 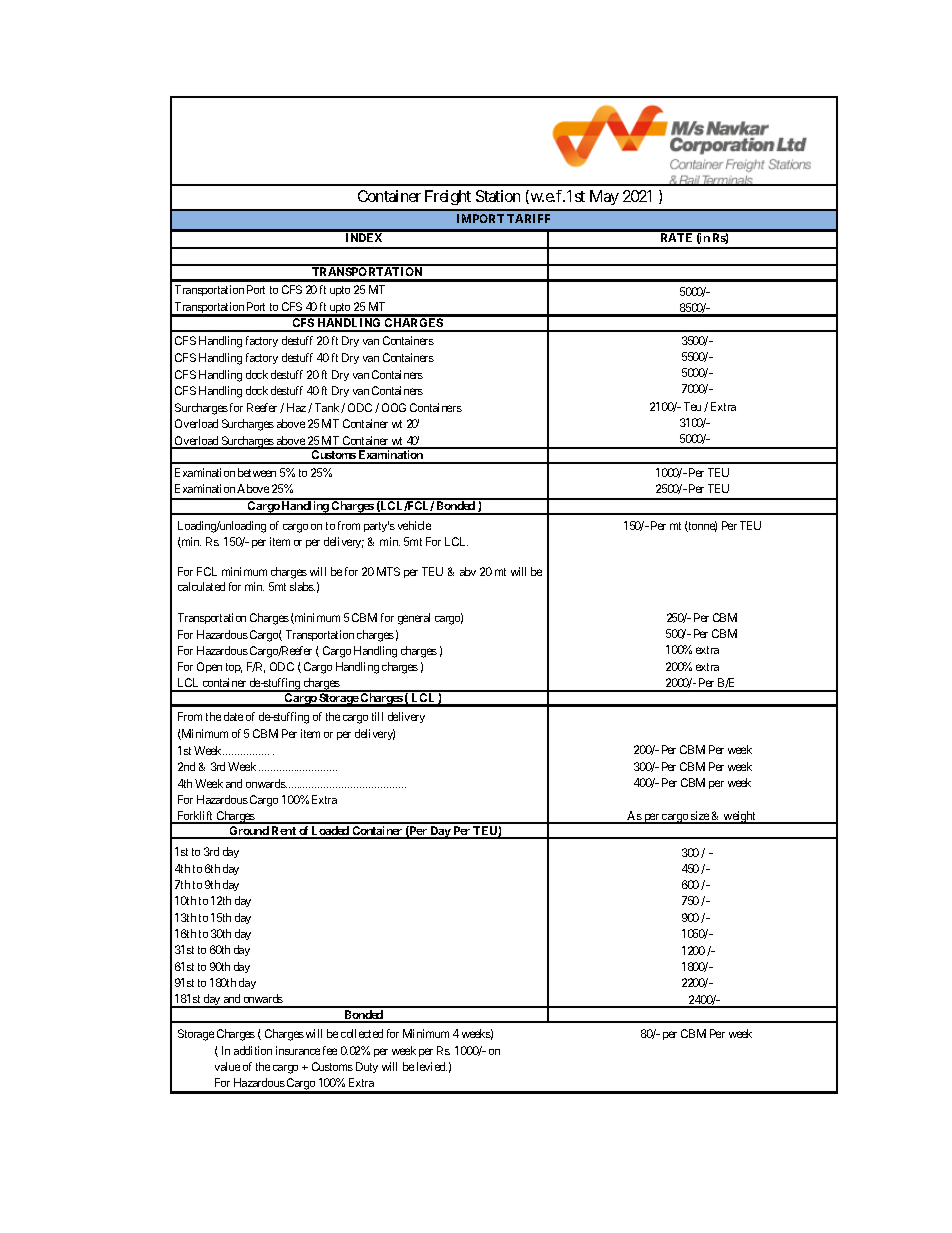 What do you see at coordinates (432, 1066) in the image?
I see `levied` at bounding box center [432, 1066].
